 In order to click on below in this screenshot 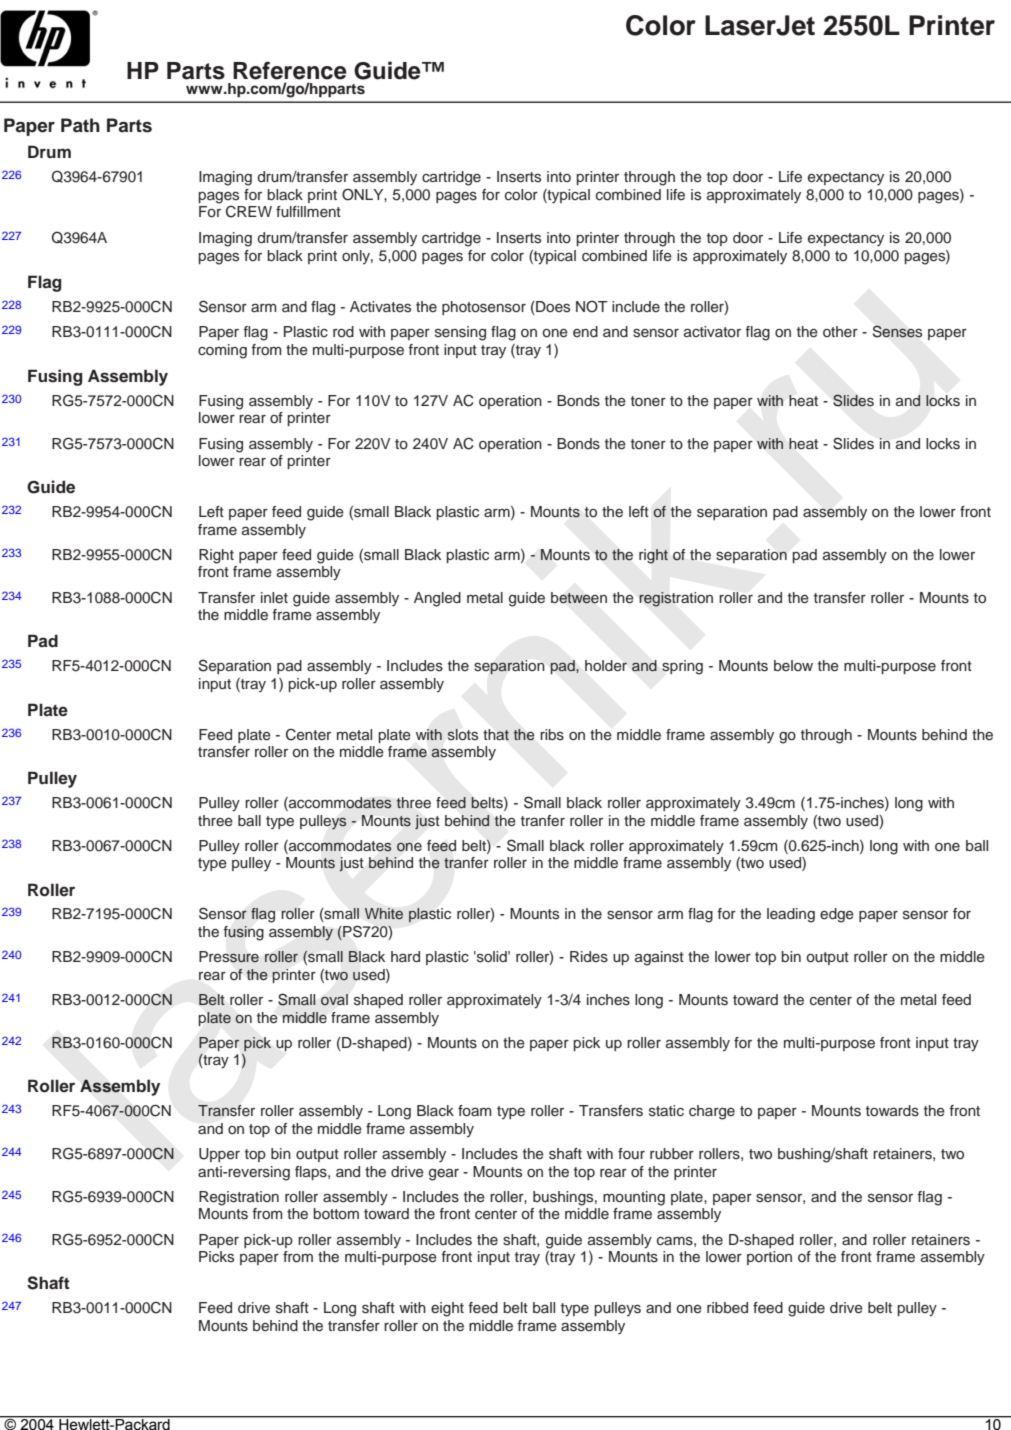, I will do `click(793, 665)`.
